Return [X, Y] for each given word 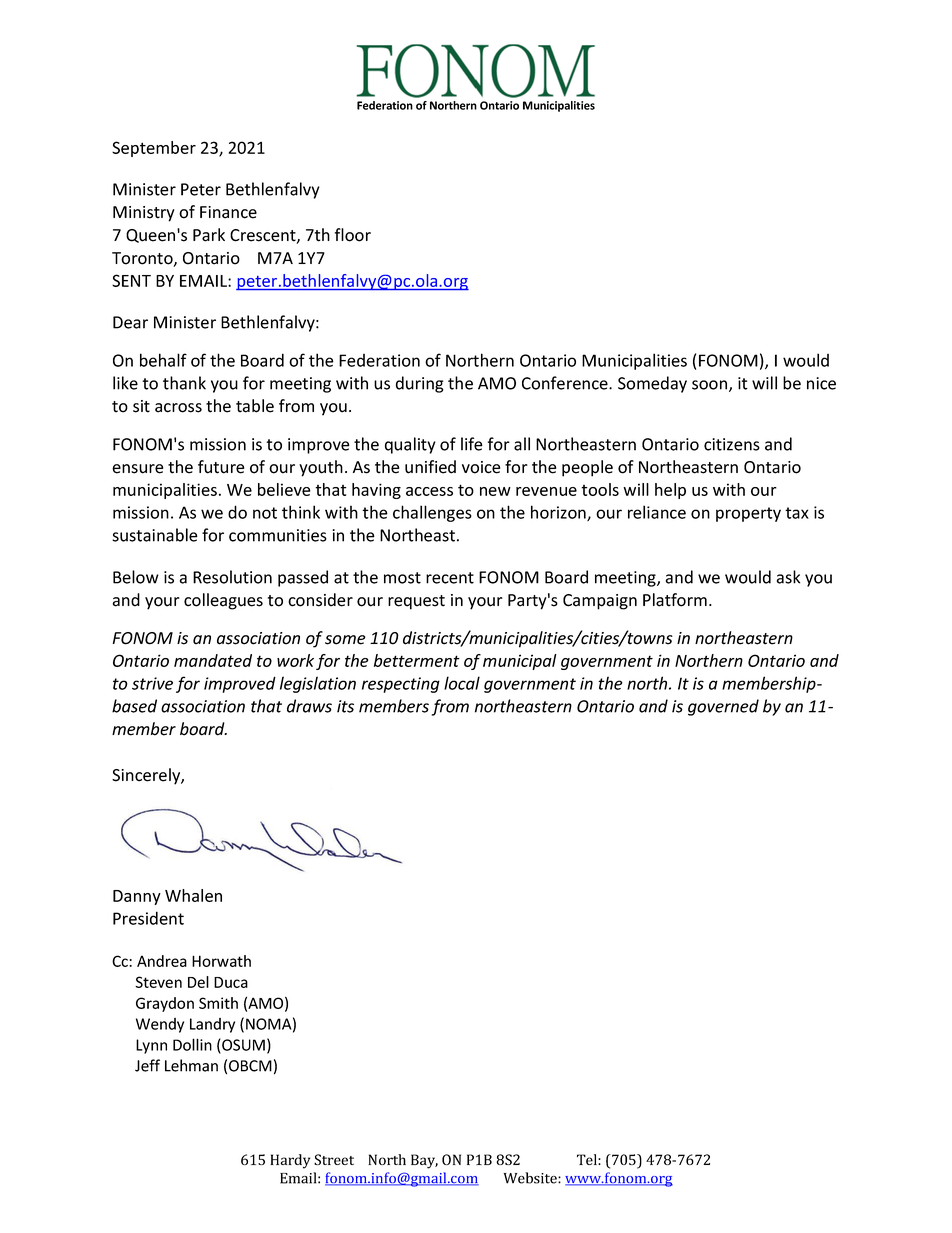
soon [709, 385]
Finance [228, 212]
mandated [213, 660]
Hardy [290, 1161]
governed [723, 707]
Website [531, 1178]
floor [353, 235]
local [462, 683]
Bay [424, 1161]
